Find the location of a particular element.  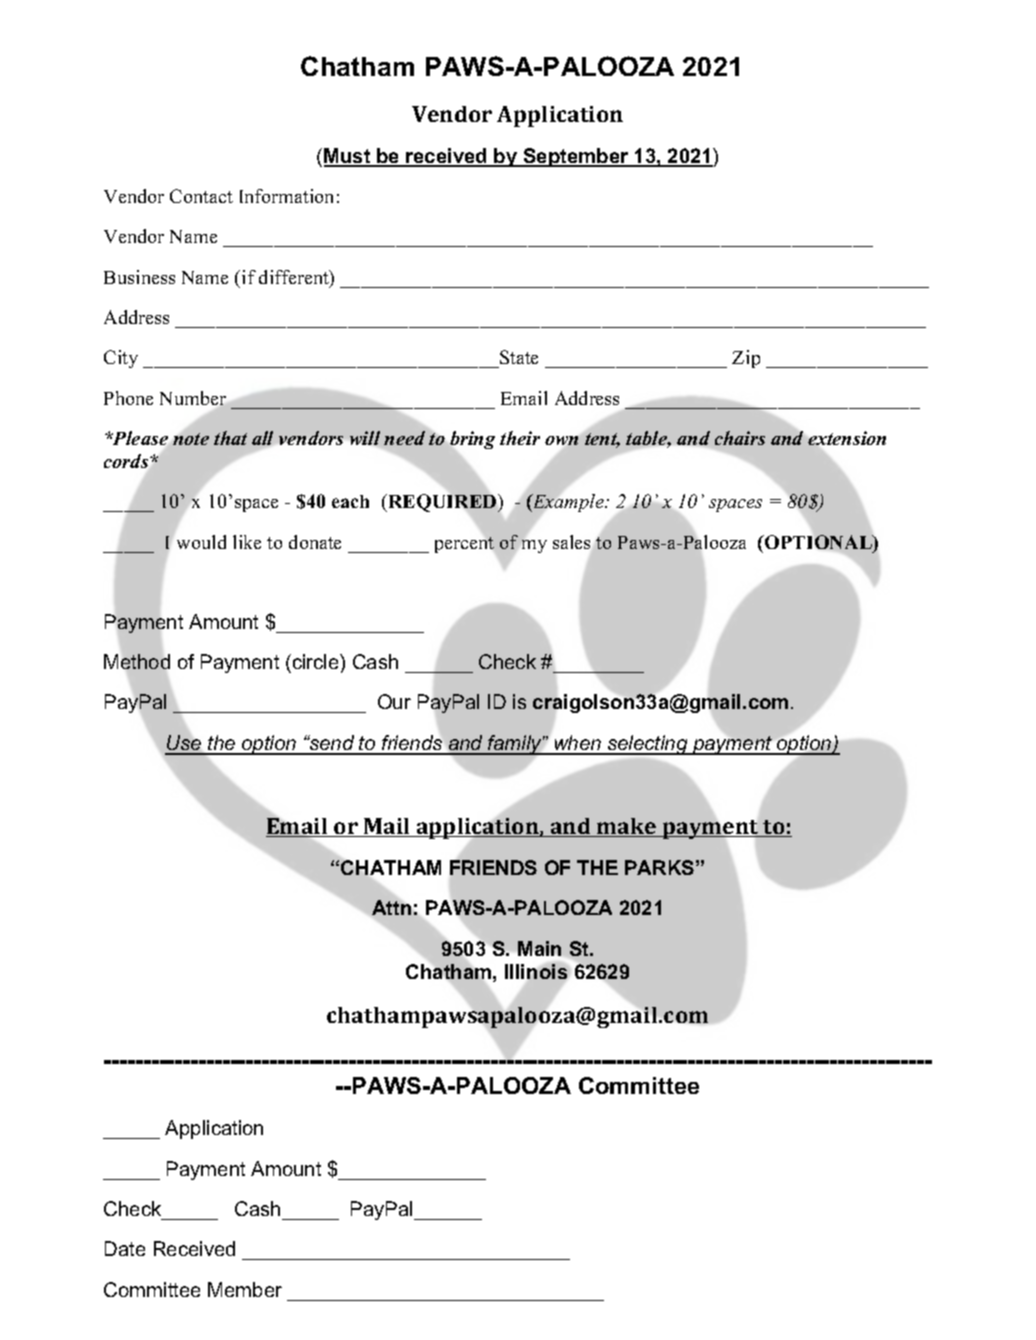

Illinois is located at coordinates (536, 971).
